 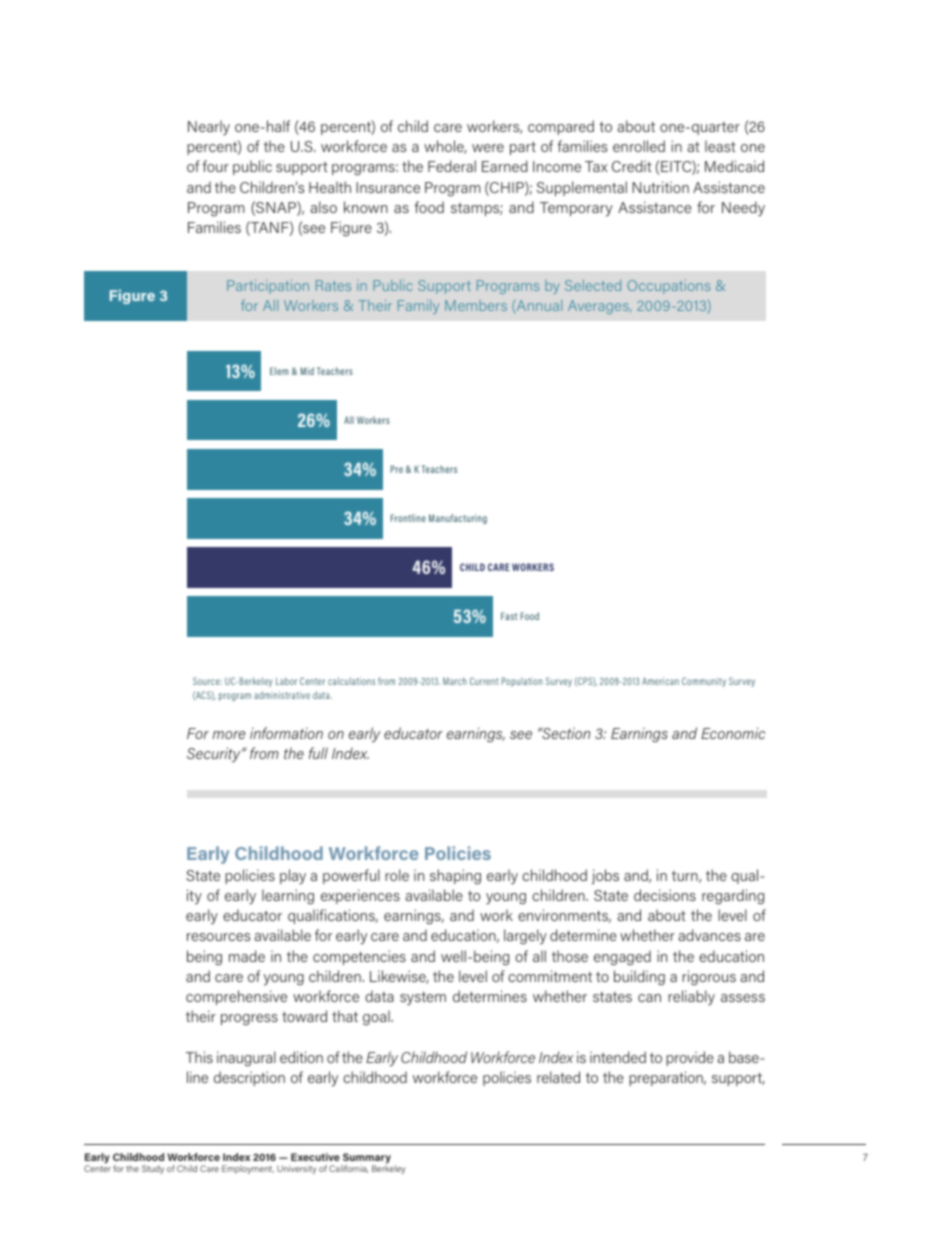 What do you see at coordinates (455, 681) in the screenshot?
I see `March` at bounding box center [455, 681].
